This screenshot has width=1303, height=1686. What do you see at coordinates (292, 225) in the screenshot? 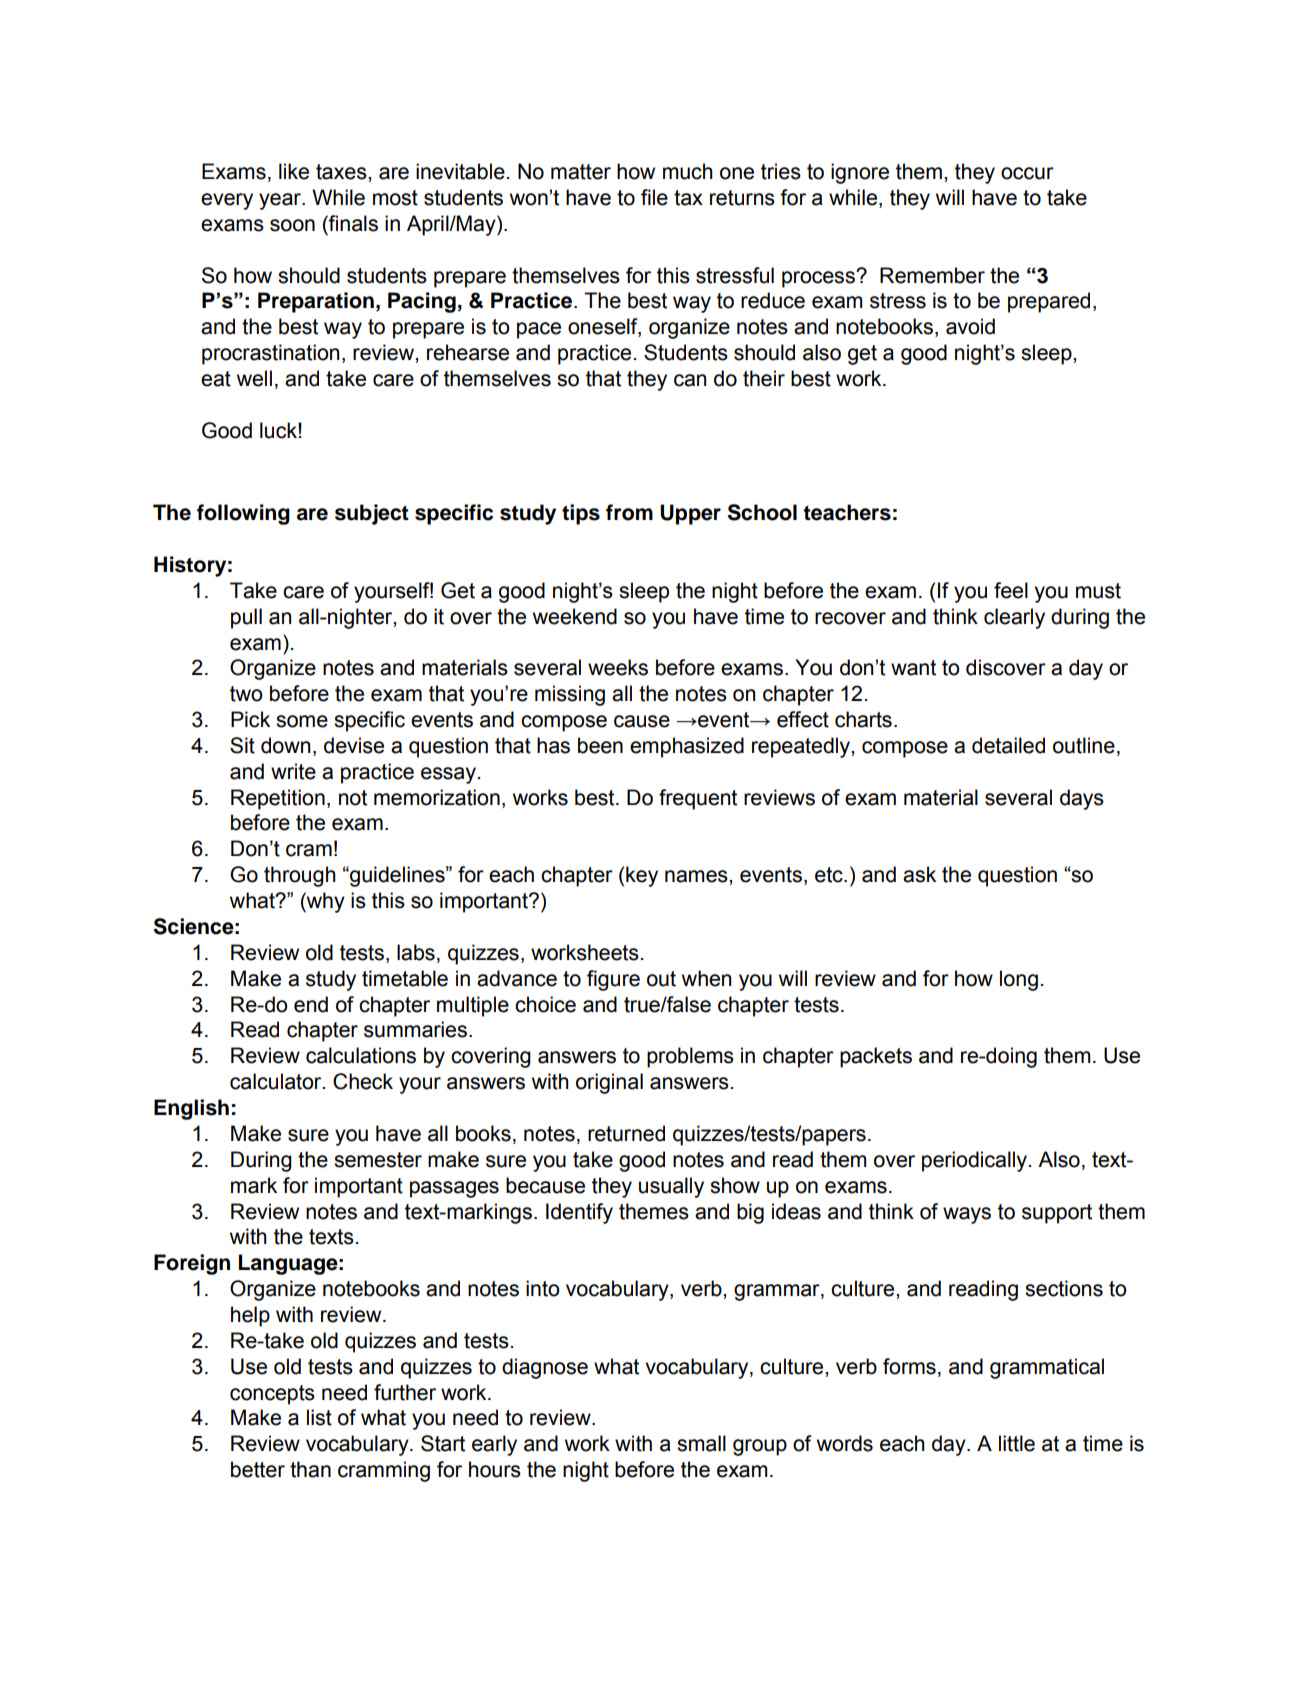
I see `soon` at bounding box center [292, 225].
